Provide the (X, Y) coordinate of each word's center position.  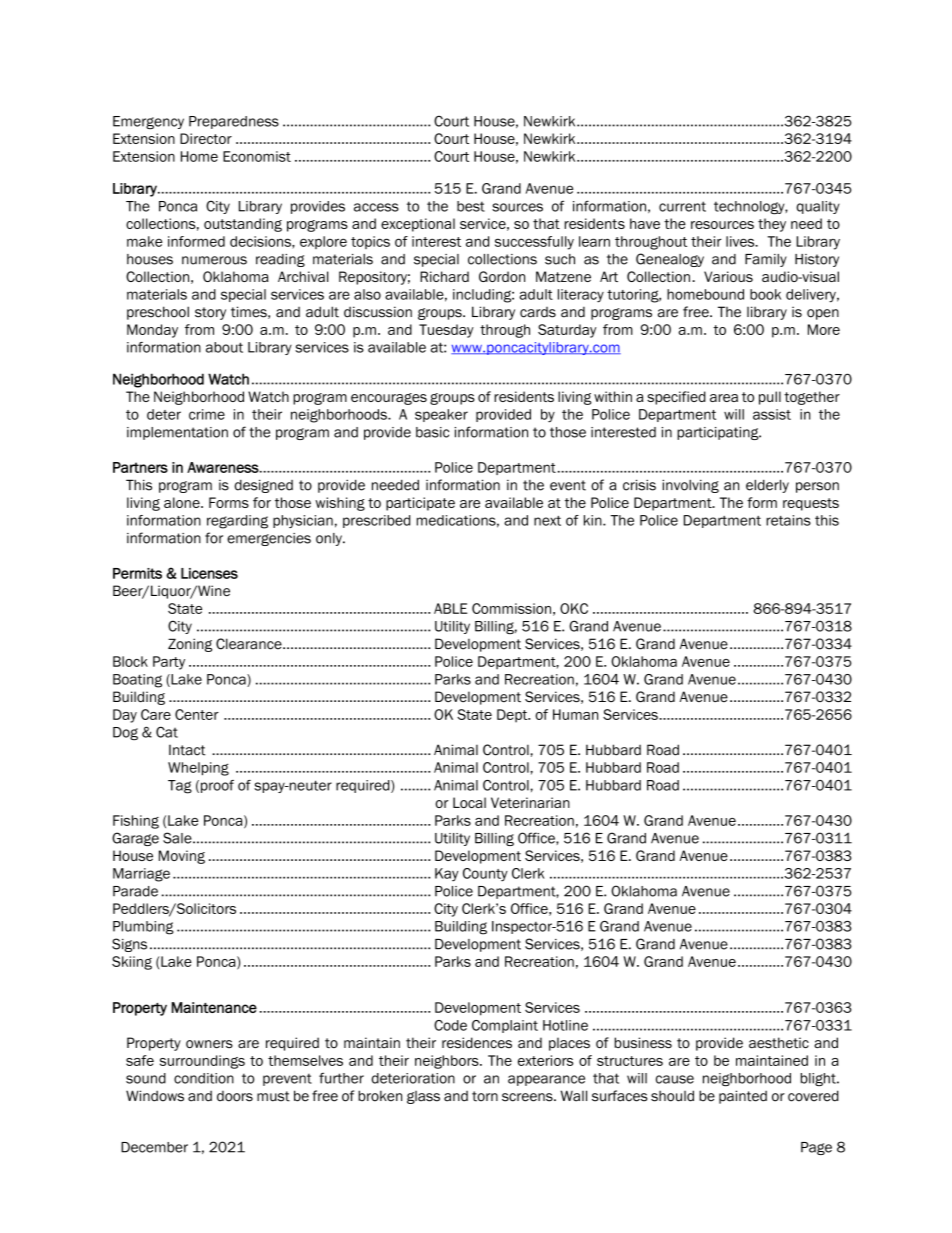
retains (788, 520)
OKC (574, 608)
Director (206, 138)
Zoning (190, 645)
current (682, 206)
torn (485, 1096)
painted (743, 1097)
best (471, 206)
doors (235, 1096)
